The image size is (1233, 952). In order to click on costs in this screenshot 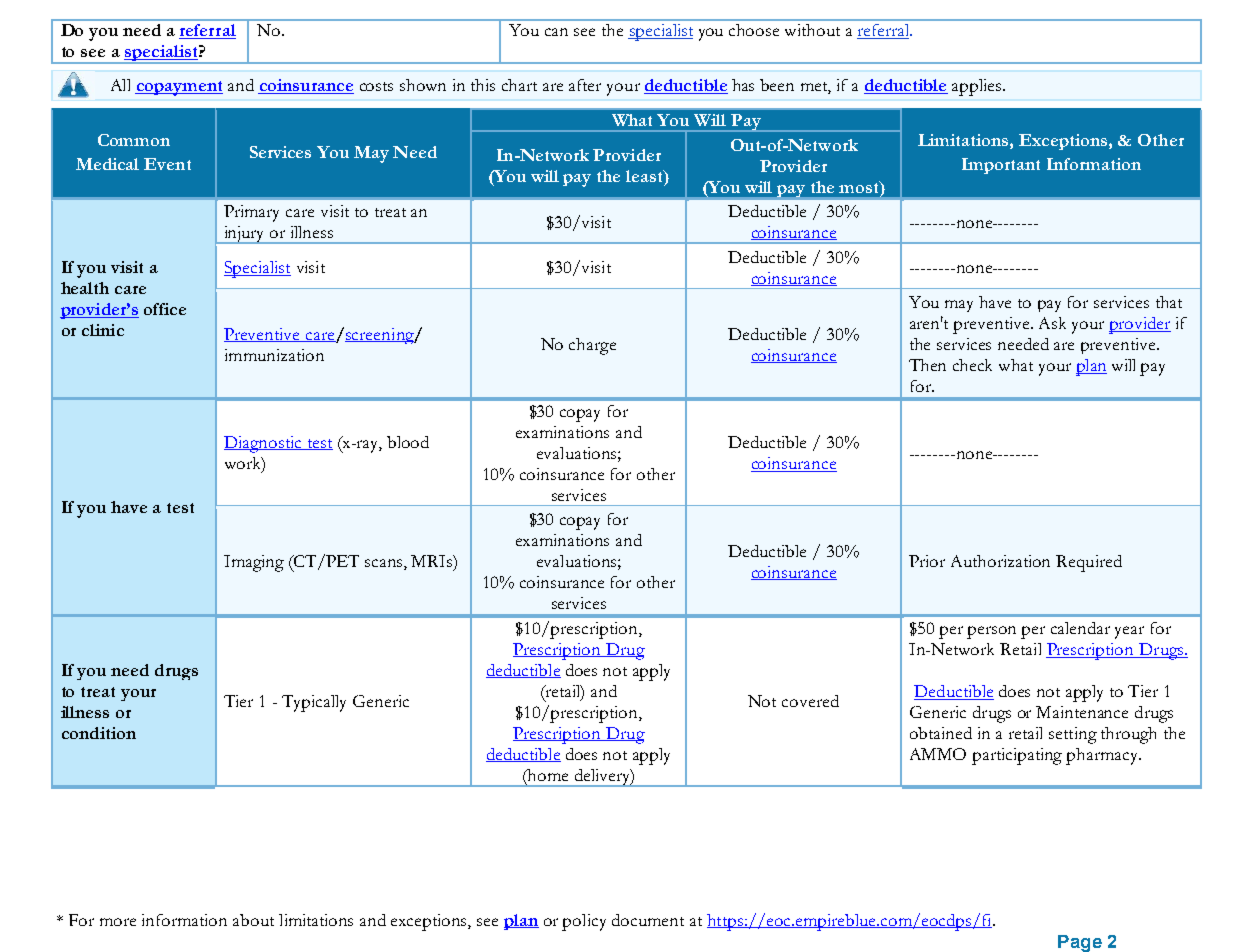, I will do `click(376, 86)`.
